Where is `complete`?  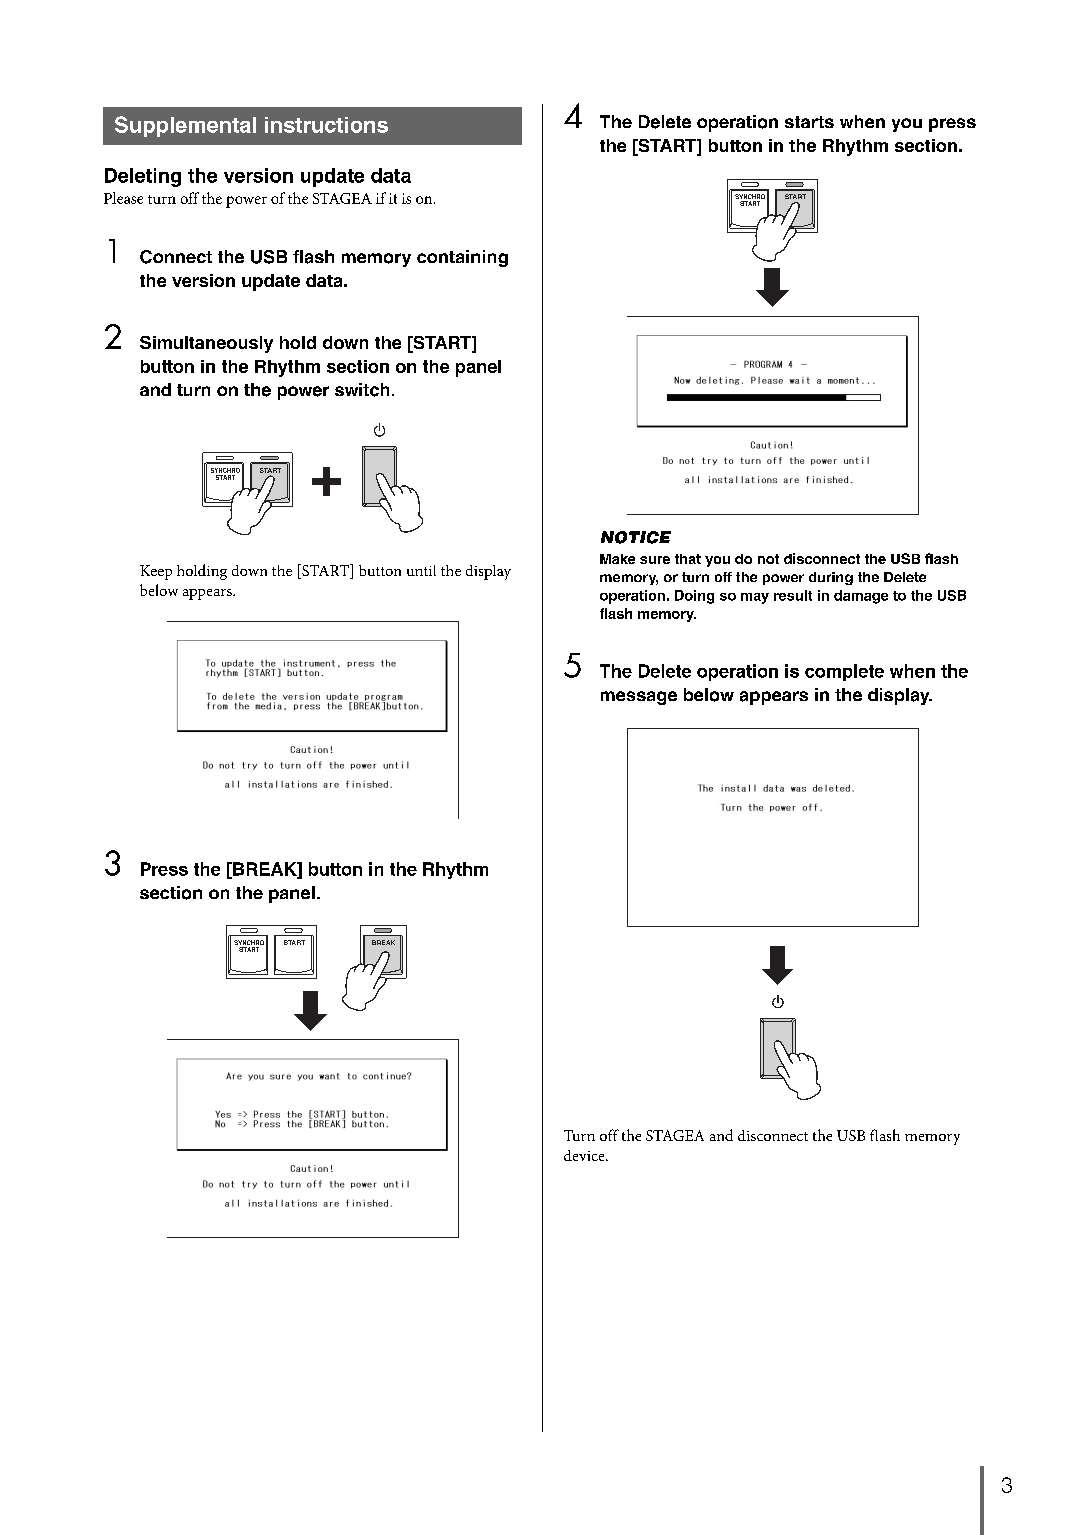
complete is located at coordinates (844, 672).
